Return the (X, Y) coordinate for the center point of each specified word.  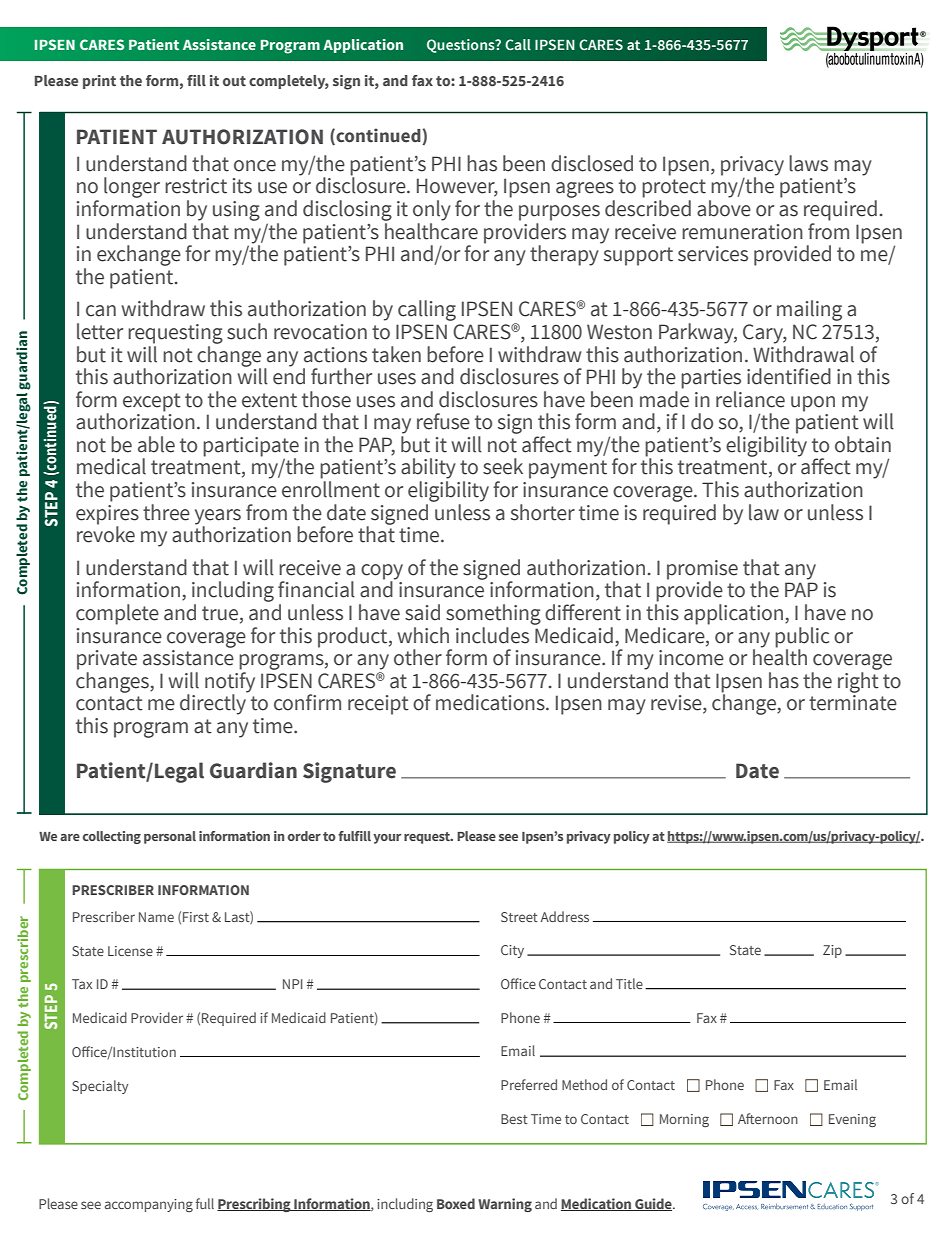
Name (156, 917)
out (234, 81)
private (107, 660)
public (802, 638)
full (205, 1203)
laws (808, 163)
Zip (832, 951)
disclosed (592, 163)
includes (492, 635)
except (152, 402)
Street (519, 917)
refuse (443, 421)
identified (789, 376)
